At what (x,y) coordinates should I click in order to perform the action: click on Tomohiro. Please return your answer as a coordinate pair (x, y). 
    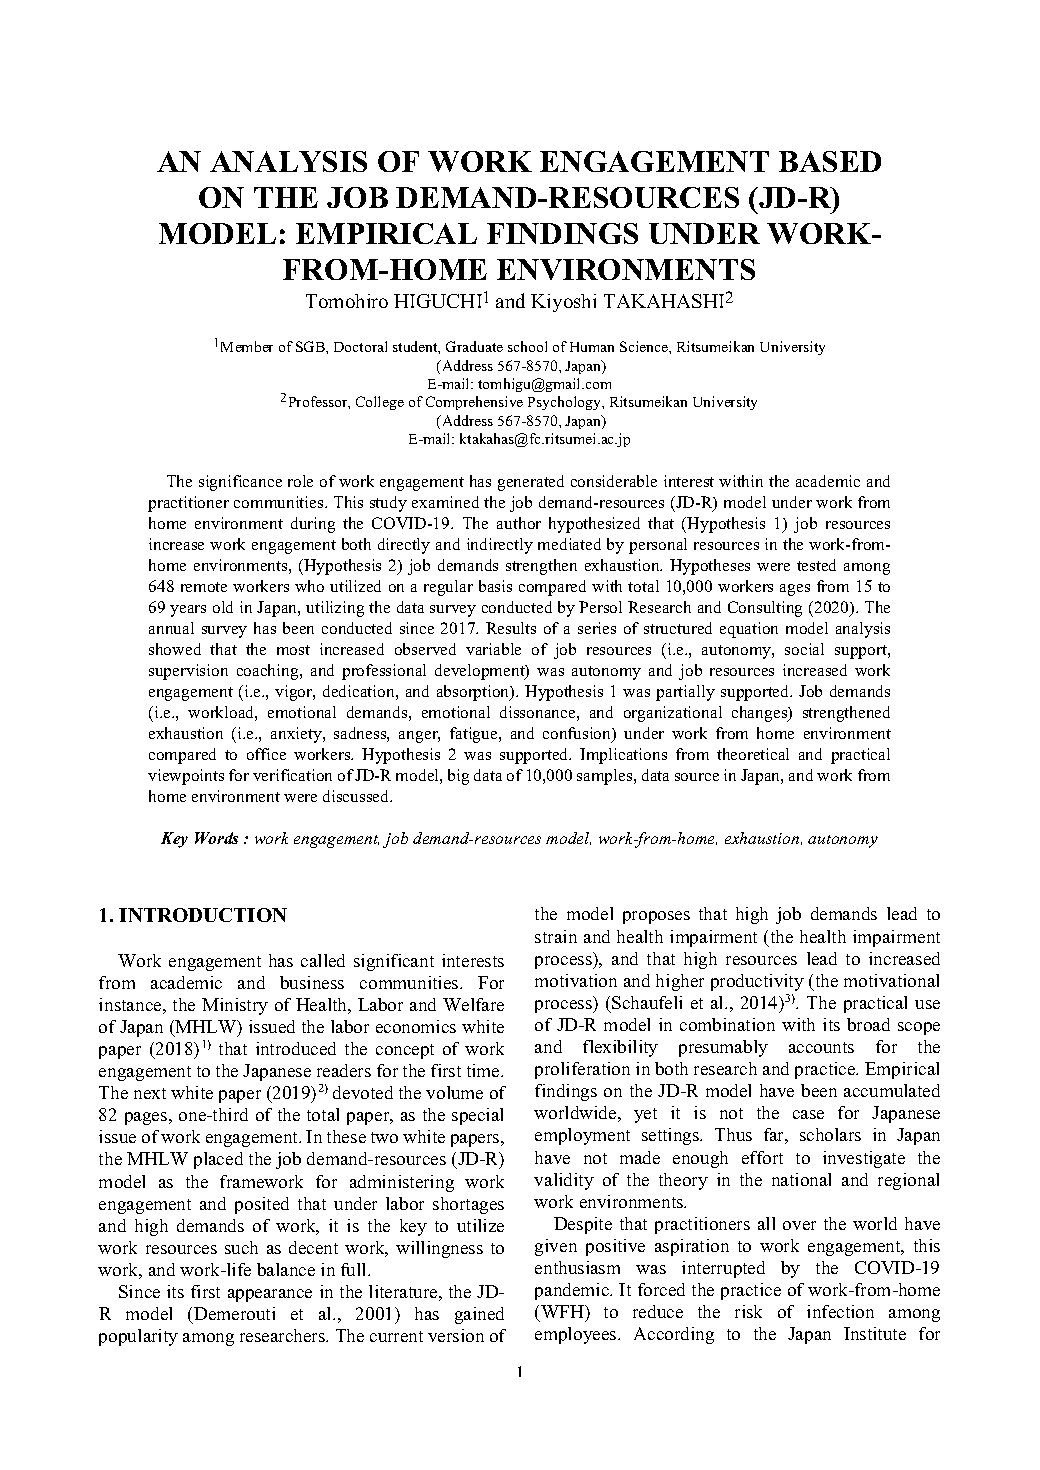
    Looking at the image, I should click on (347, 301).
